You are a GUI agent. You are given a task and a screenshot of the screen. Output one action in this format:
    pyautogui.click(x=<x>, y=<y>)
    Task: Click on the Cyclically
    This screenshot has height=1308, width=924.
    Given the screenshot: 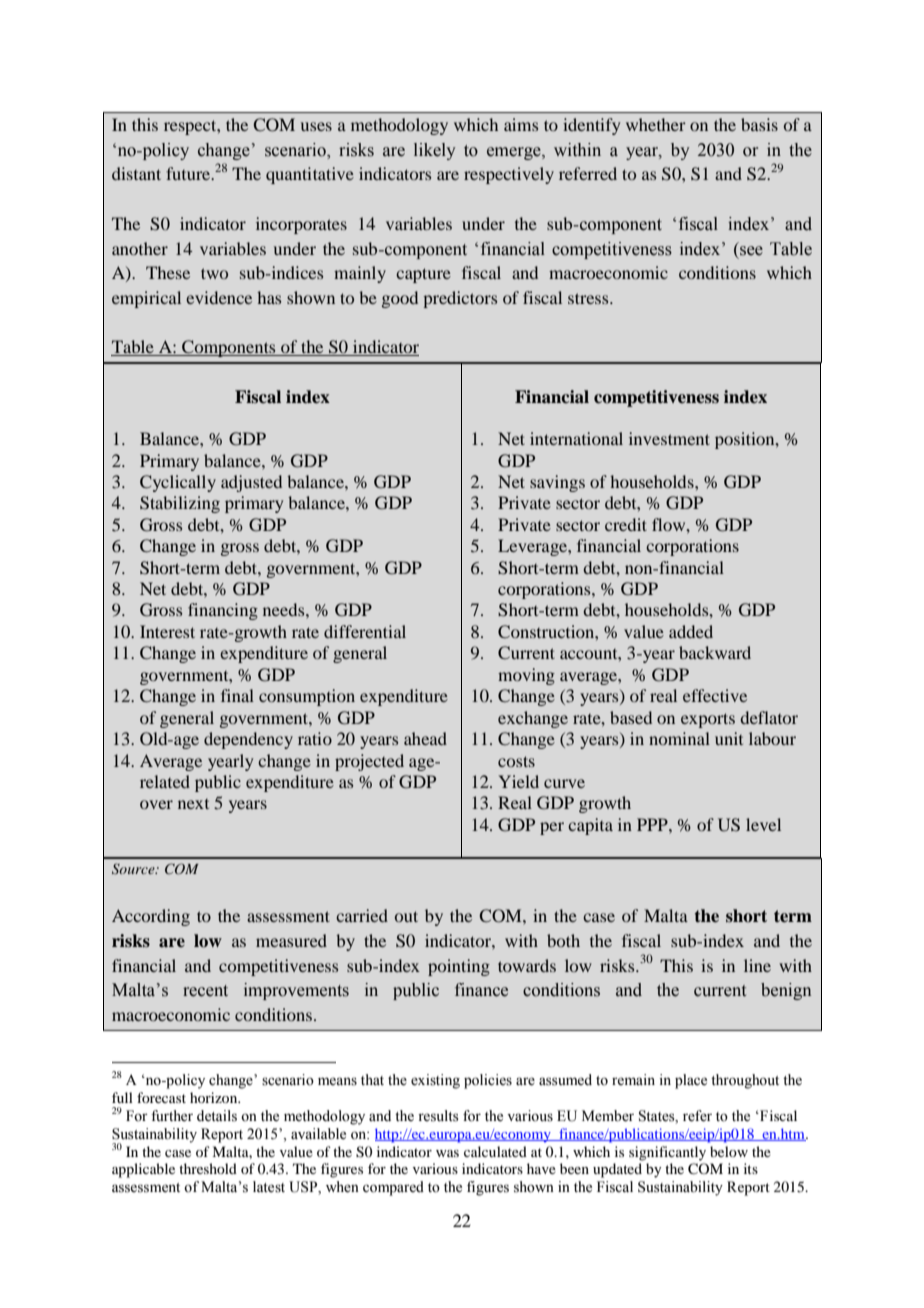 What is the action you would take?
    pyautogui.click(x=178, y=483)
